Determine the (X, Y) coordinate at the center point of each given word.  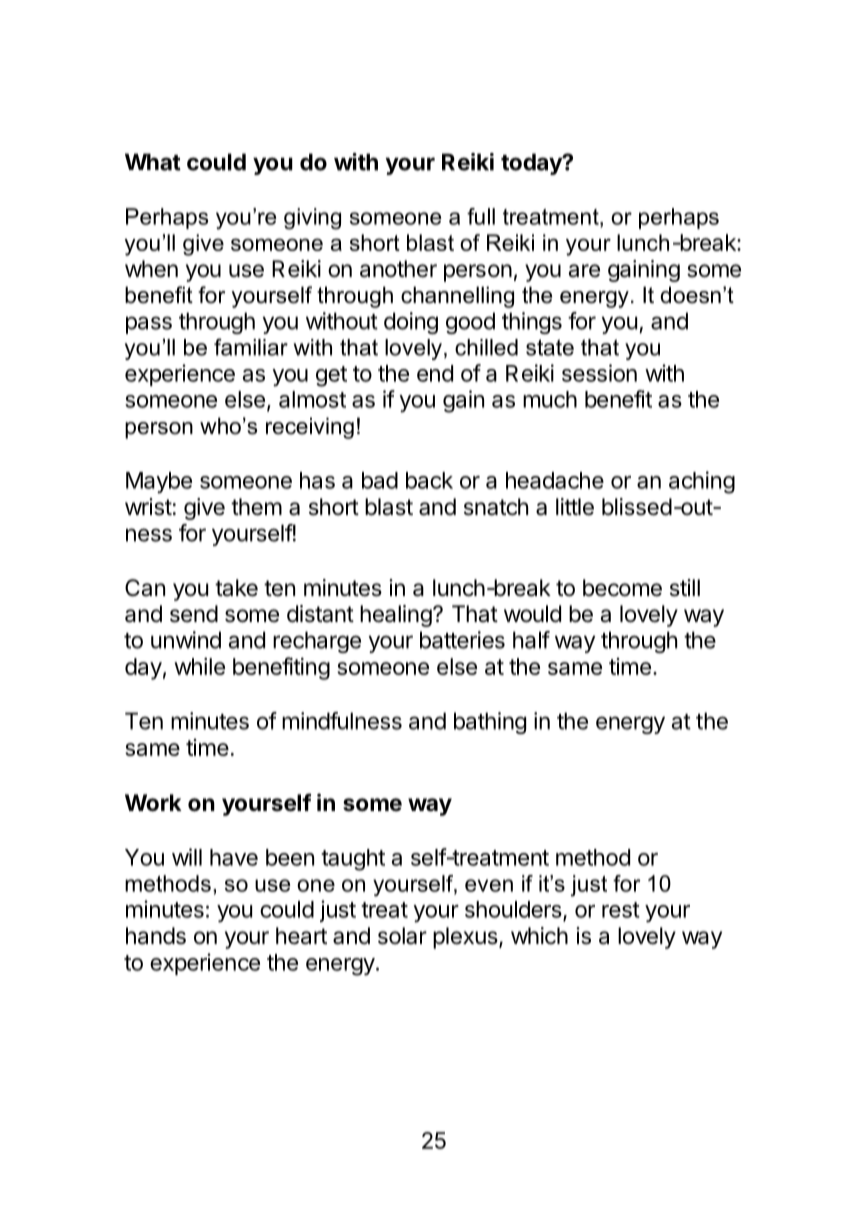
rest (621, 910)
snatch (496, 507)
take (236, 588)
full (481, 216)
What (153, 162)
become (622, 588)
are (584, 271)
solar (402, 936)
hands (156, 936)
